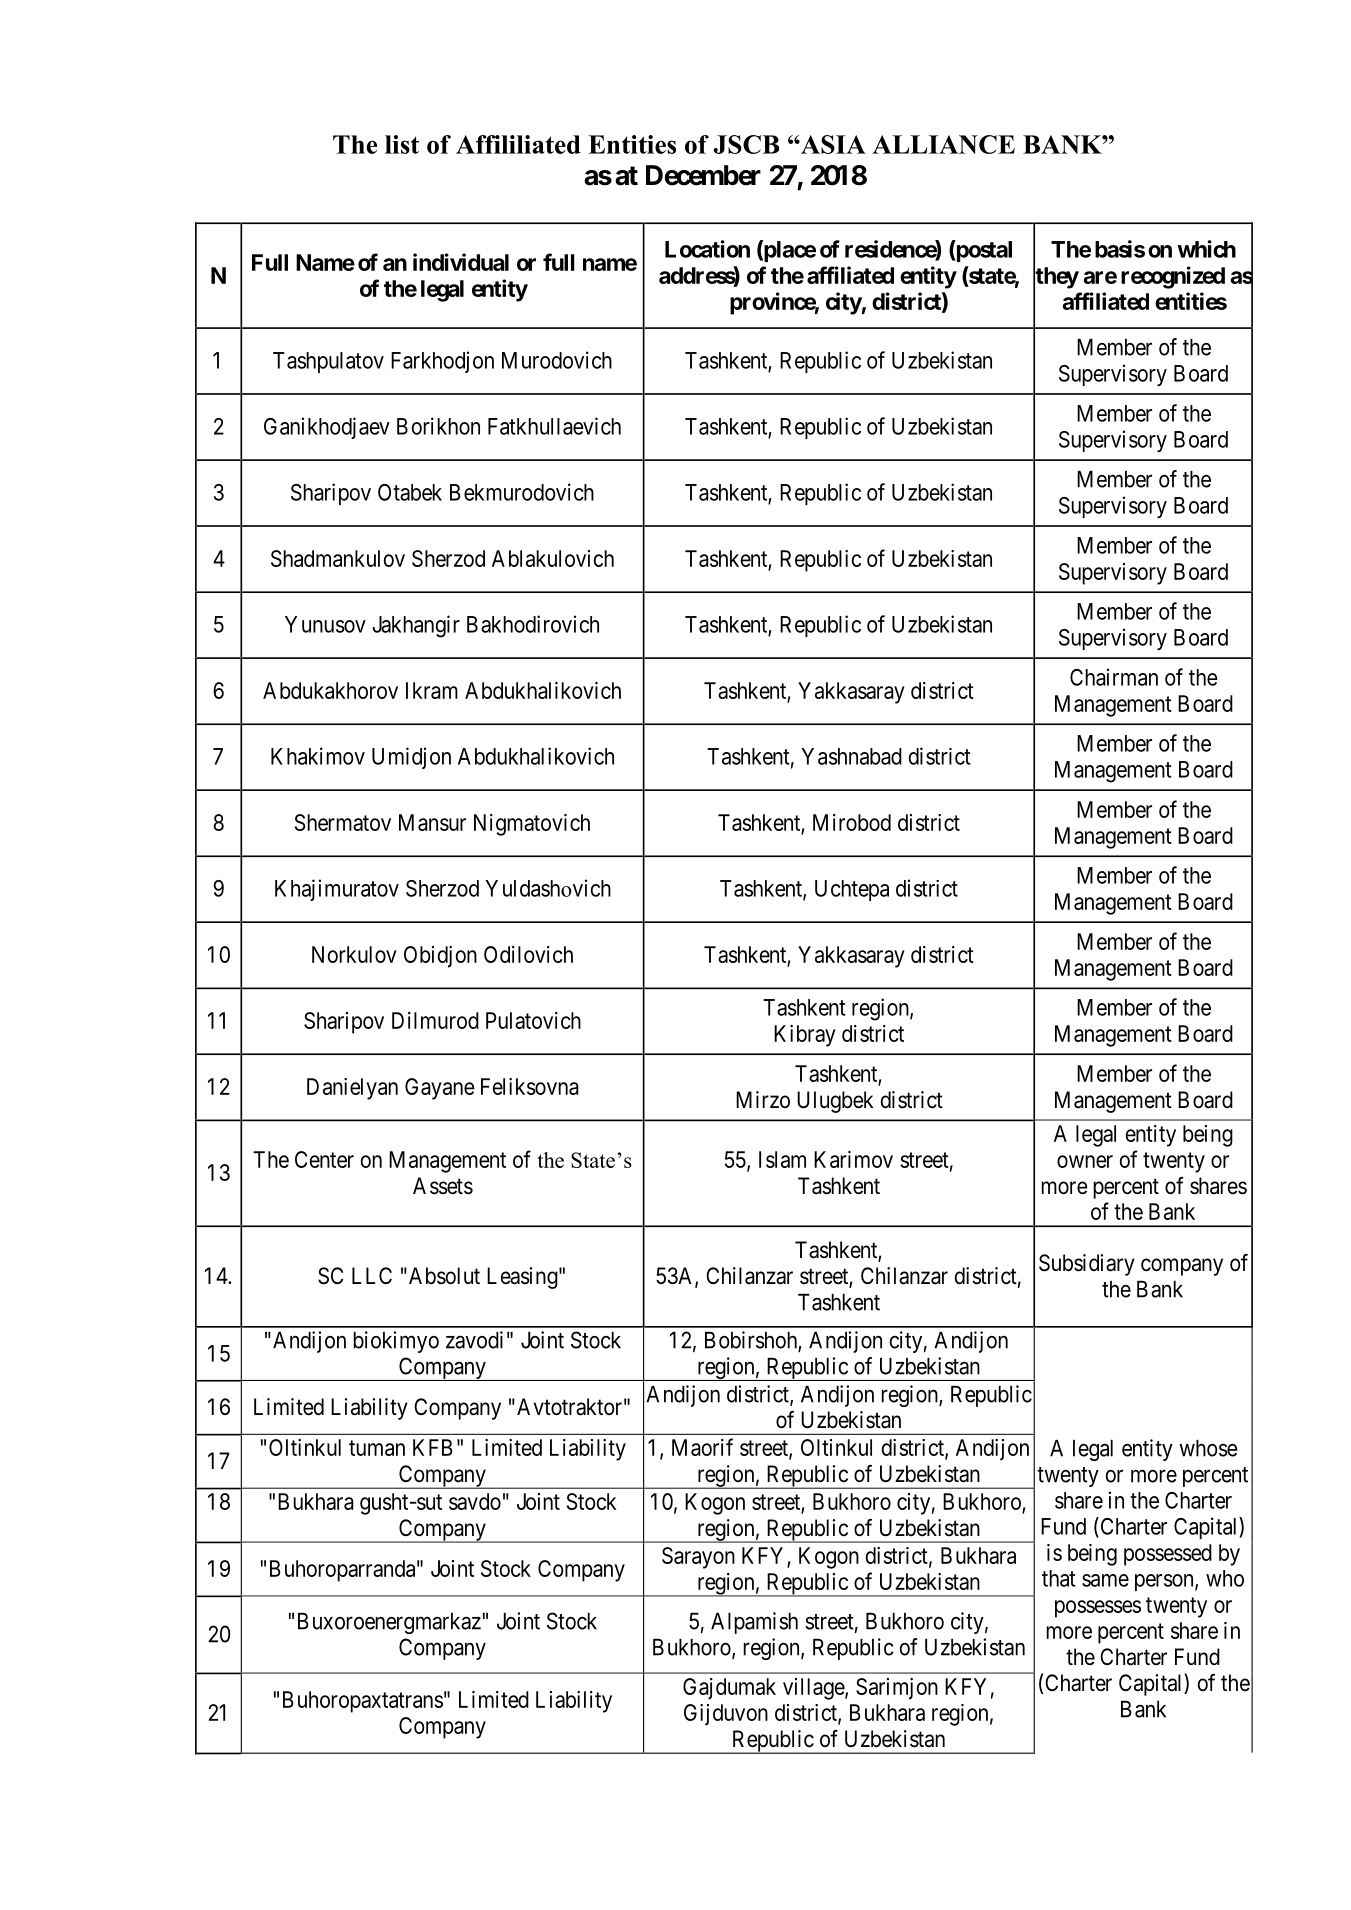 This page has height=1910, width=1351. What do you see at coordinates (1206, 249) in the page?
I see `which` at bounding box center [1206, 249].
